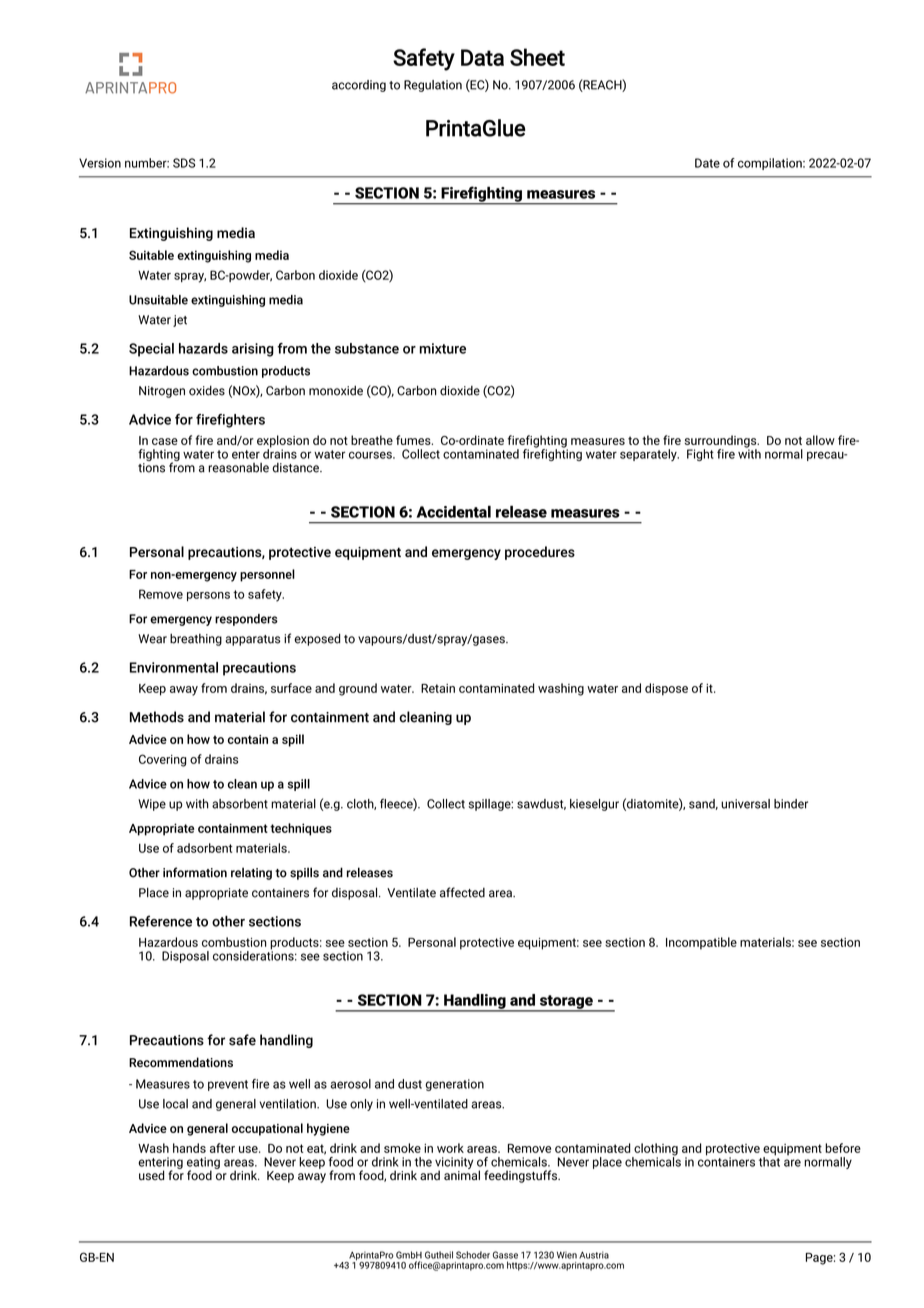  Describe the element at coordinates (701, 943) in the page. I see `Incompatible` at that location.
